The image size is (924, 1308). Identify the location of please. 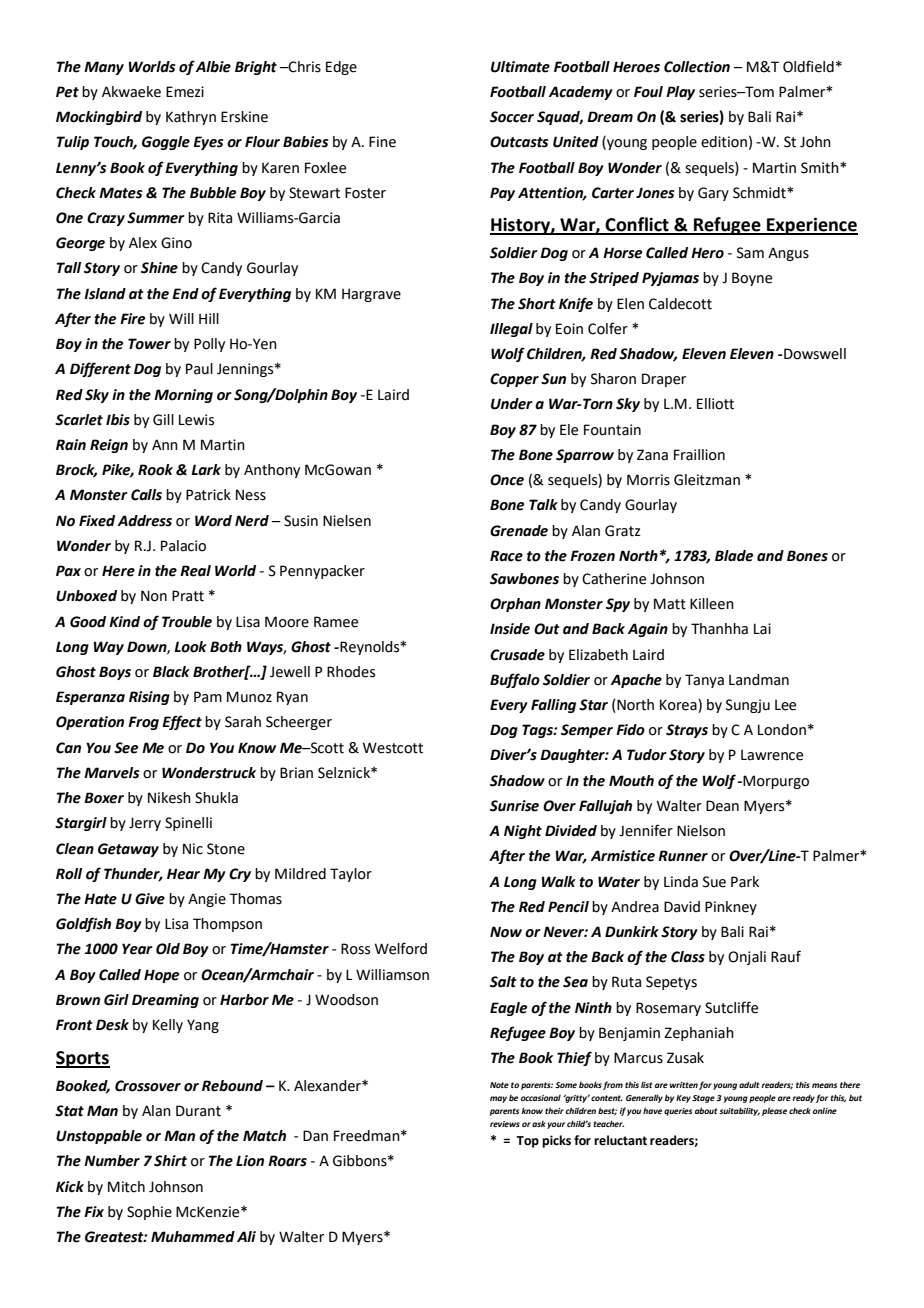
(774, 1111).
